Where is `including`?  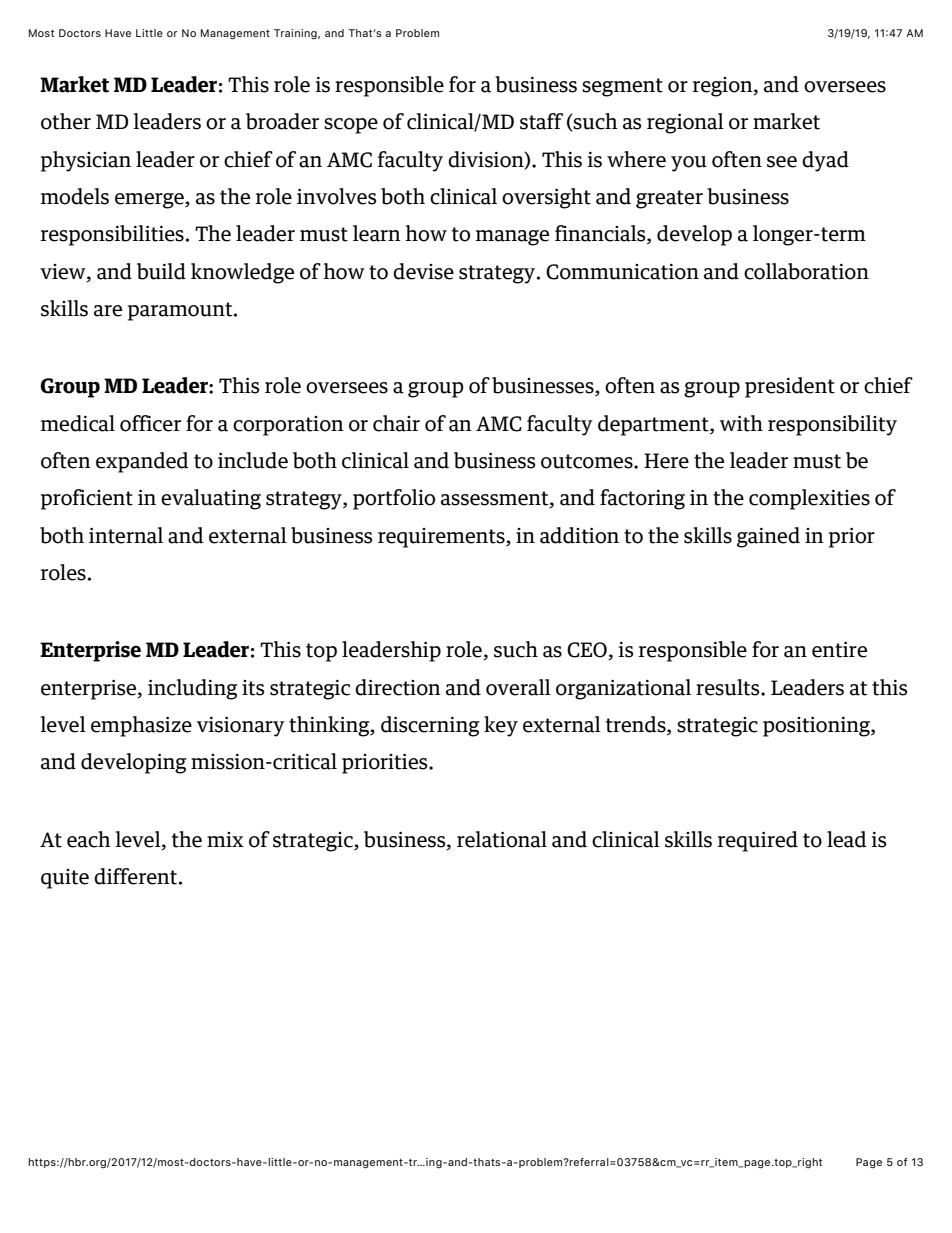
including is located at coordinates (192, 689).
